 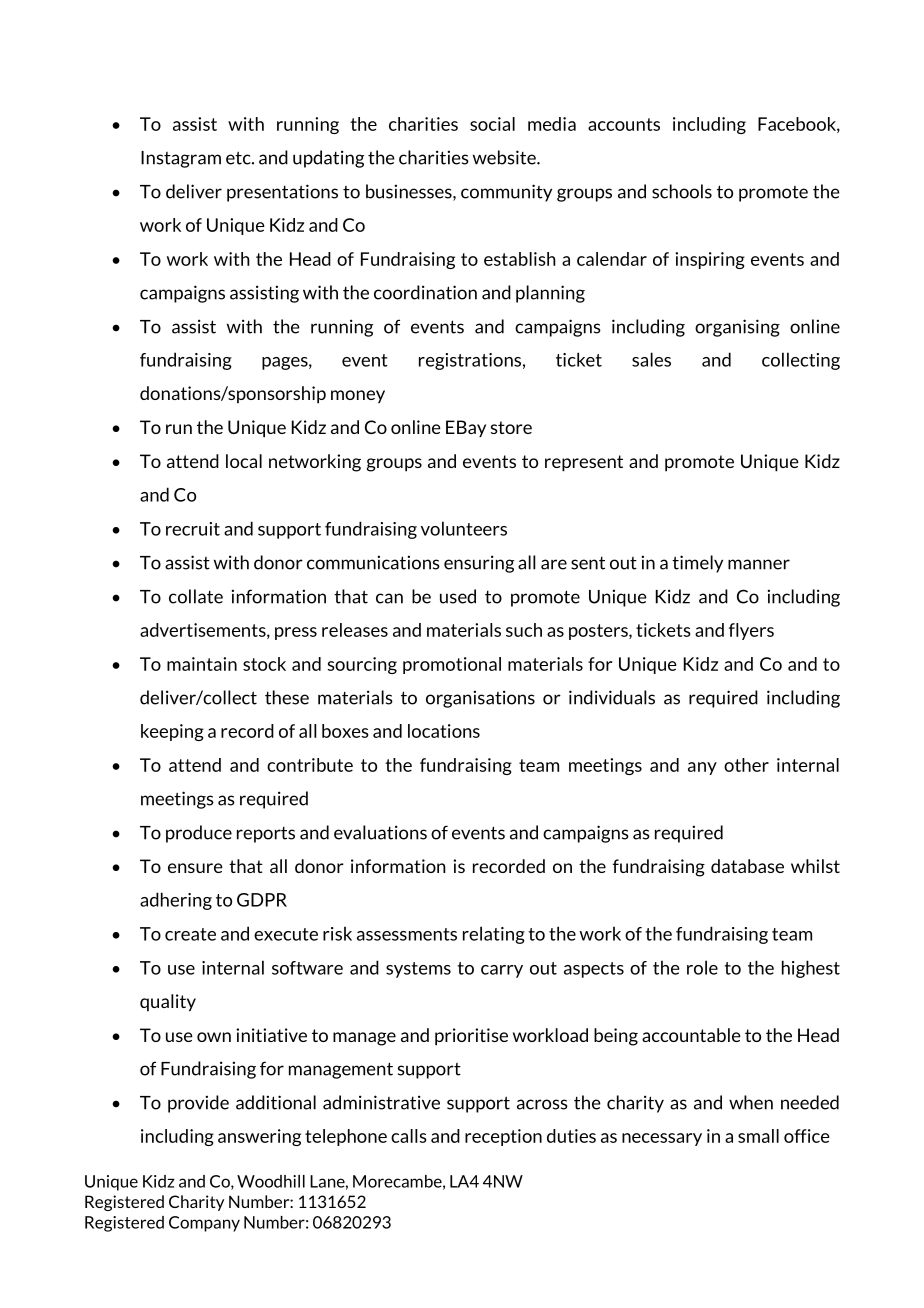 I want to click on Instagram, so click(x=181, y=159).
